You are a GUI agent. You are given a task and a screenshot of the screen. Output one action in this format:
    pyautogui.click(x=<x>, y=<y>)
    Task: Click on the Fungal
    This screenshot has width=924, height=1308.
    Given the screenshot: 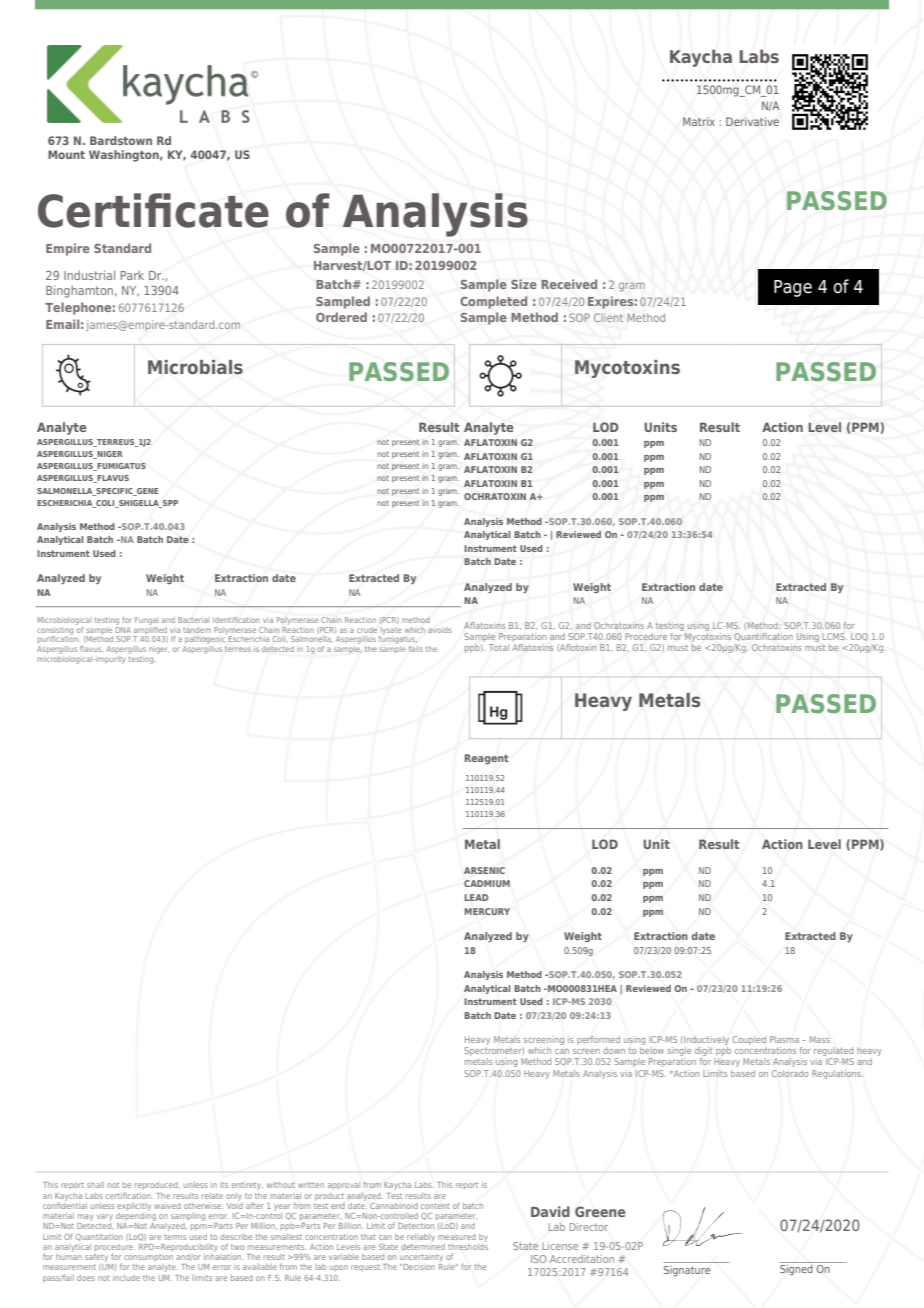 What is the action you would take?
    pyautogui.click(x=146, y=621)
